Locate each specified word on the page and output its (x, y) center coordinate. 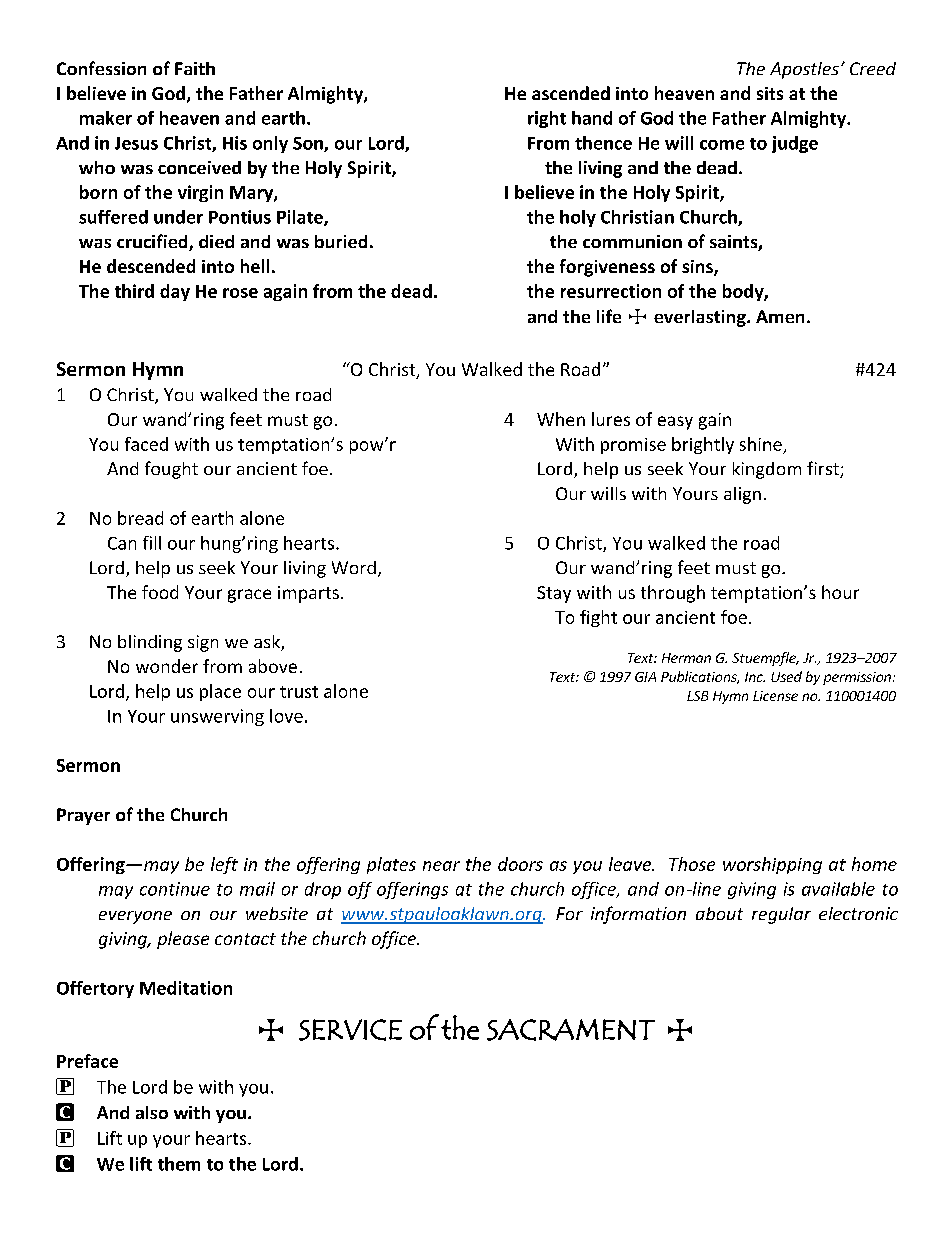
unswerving (217, 717)
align (742, 495)
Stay (554, 594)
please (183, 940)
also (152, 1112)
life (609, 316)
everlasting (701, 318)
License (775, 696)
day (175, 292)
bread (140, 518)
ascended (571, 93)
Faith (195, 68)
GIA (645, 677)
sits (770, 93)
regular (781, 915)
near (441, 866)
